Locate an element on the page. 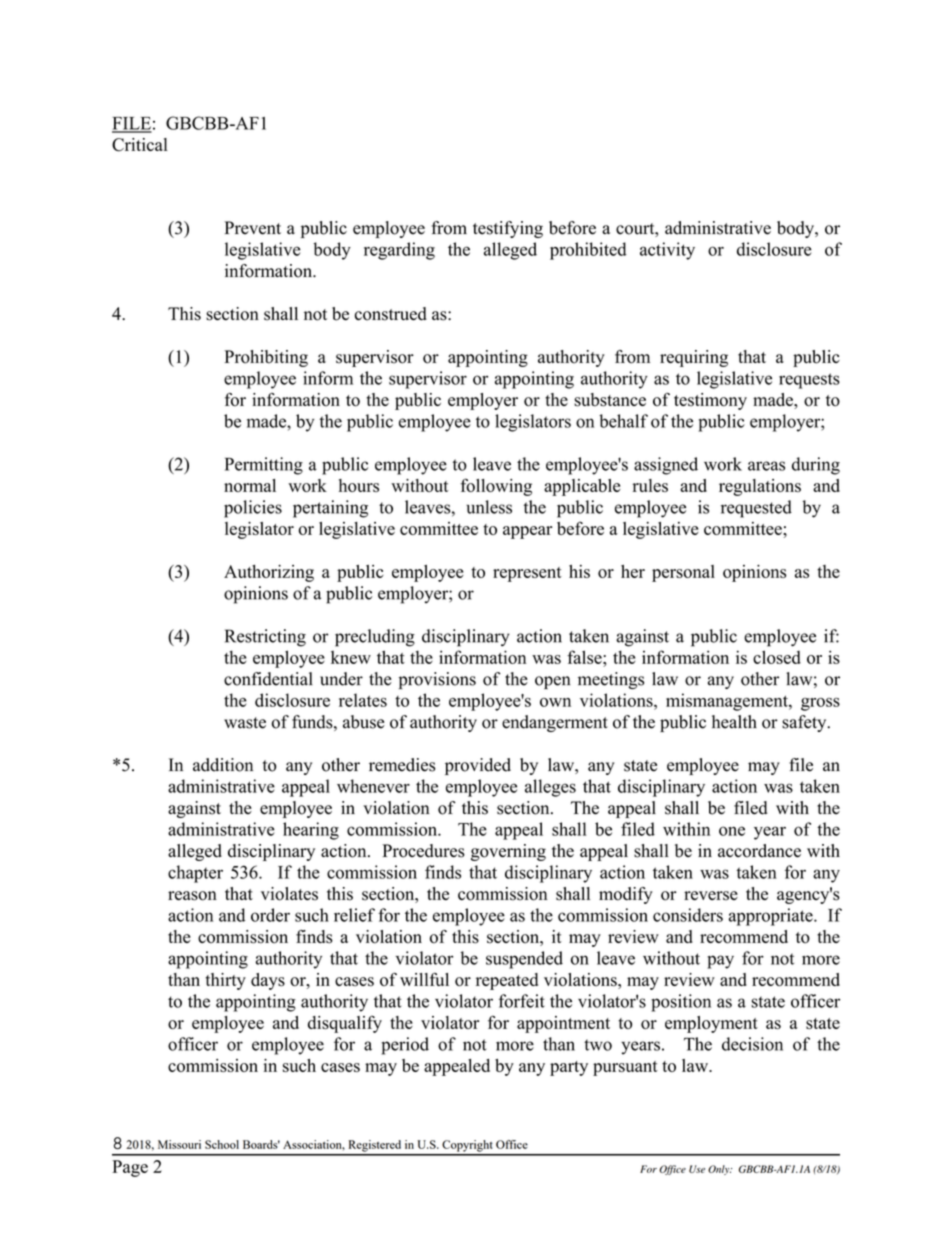  addition is located at coordinates (223, 765).
